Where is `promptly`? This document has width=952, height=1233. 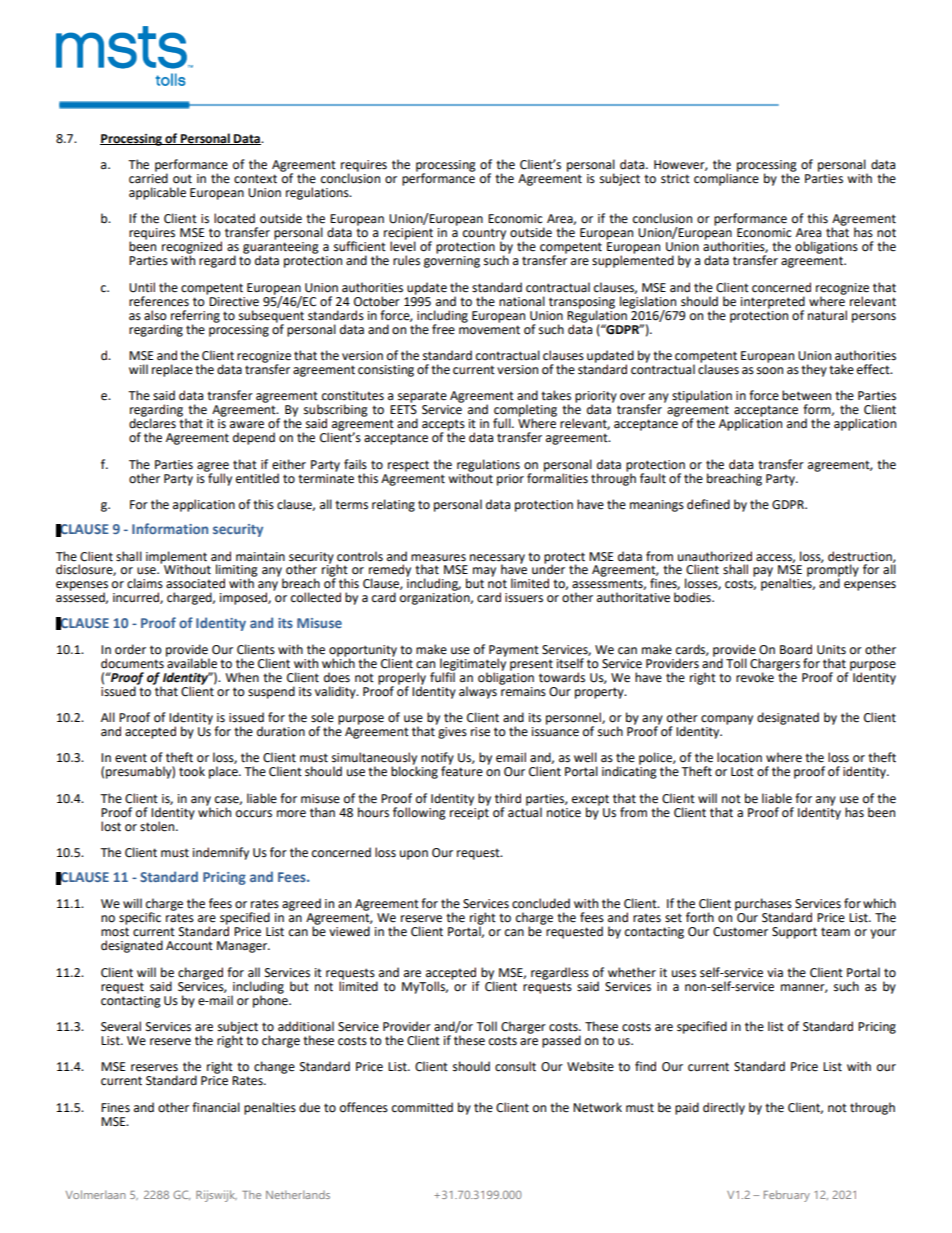
promptly is located at coordinates (833, 570).
